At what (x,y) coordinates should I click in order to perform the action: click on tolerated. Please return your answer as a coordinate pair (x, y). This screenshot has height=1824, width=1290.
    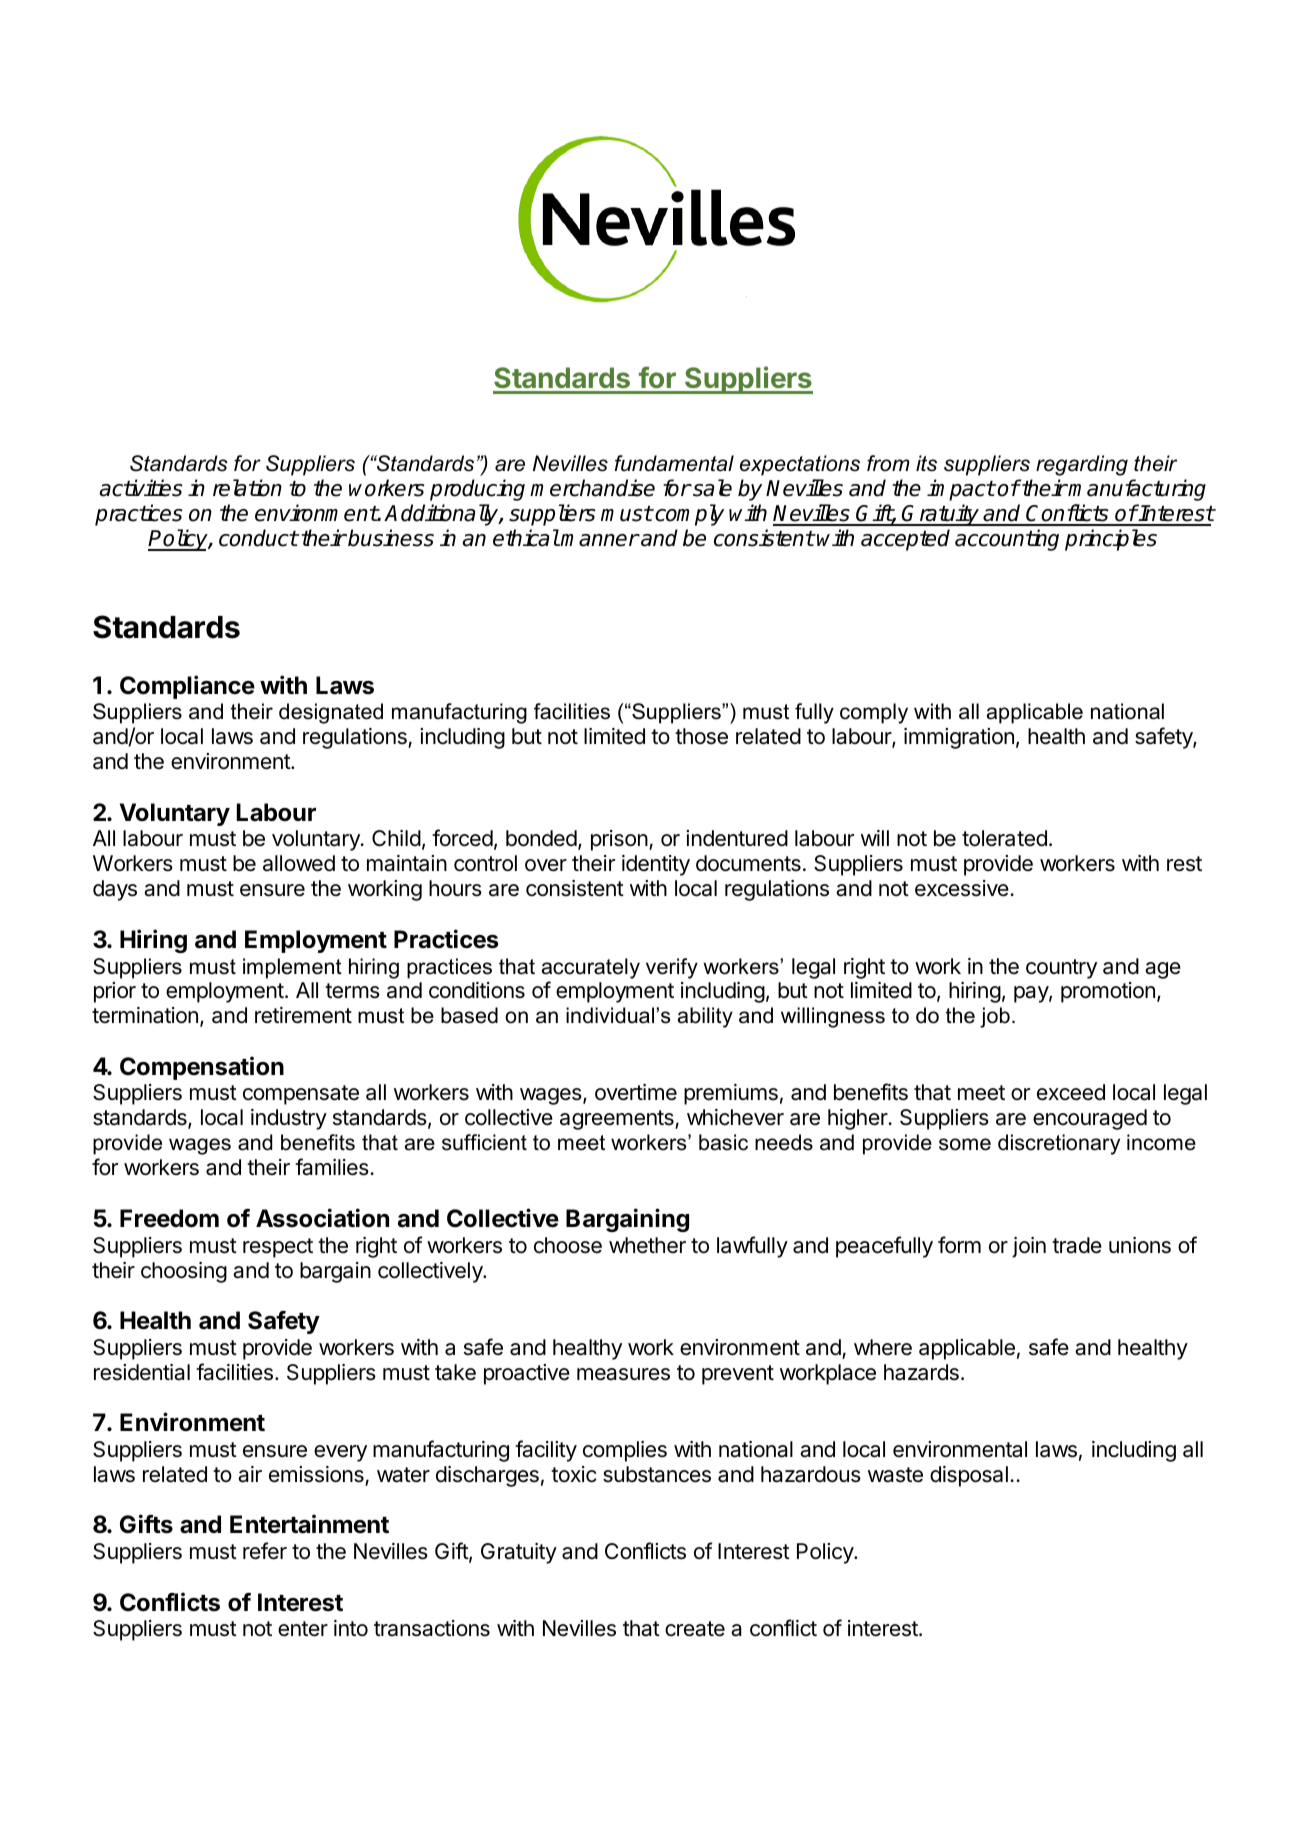
    Looking at the image, I should click on (1004, 838).
